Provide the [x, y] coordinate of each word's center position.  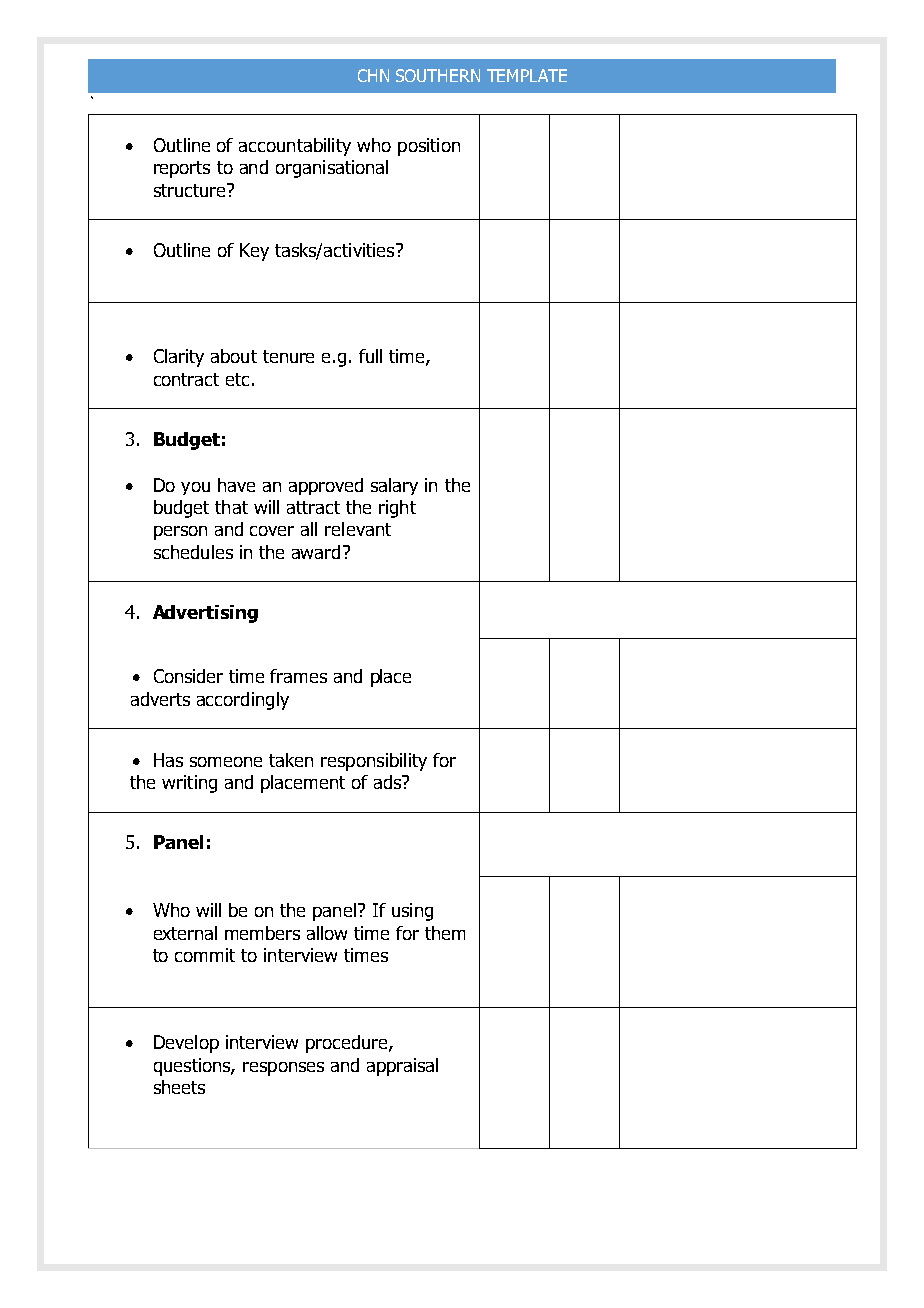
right [397, 509]
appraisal [402, 1067]
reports [182, 169]
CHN [373, 75]
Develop [186, 1044]
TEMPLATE [527, 75]
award [316, 552]
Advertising [205, 614]
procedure [348, 1044]
